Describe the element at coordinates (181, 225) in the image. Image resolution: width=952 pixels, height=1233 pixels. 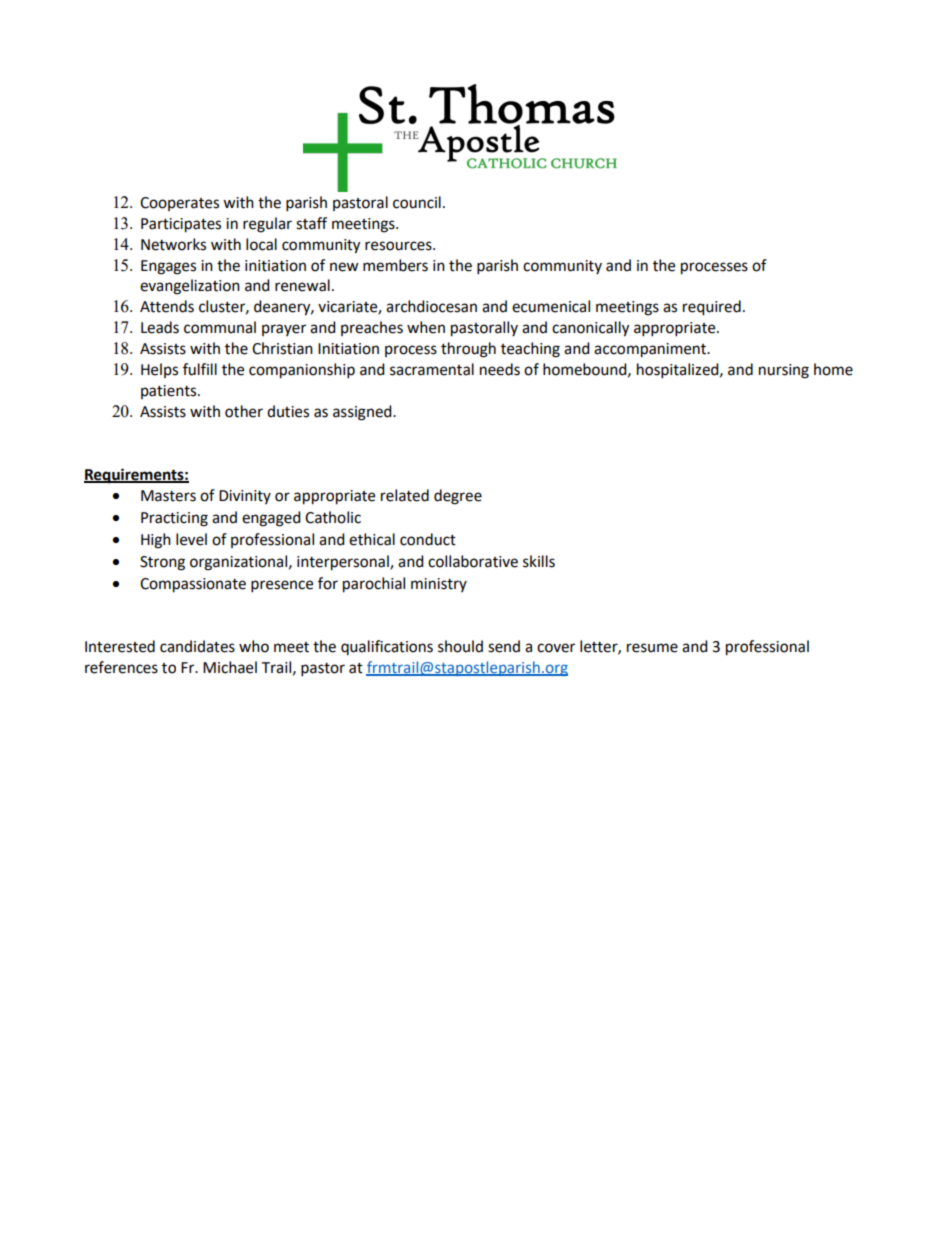
I see `Participates` at that location.
